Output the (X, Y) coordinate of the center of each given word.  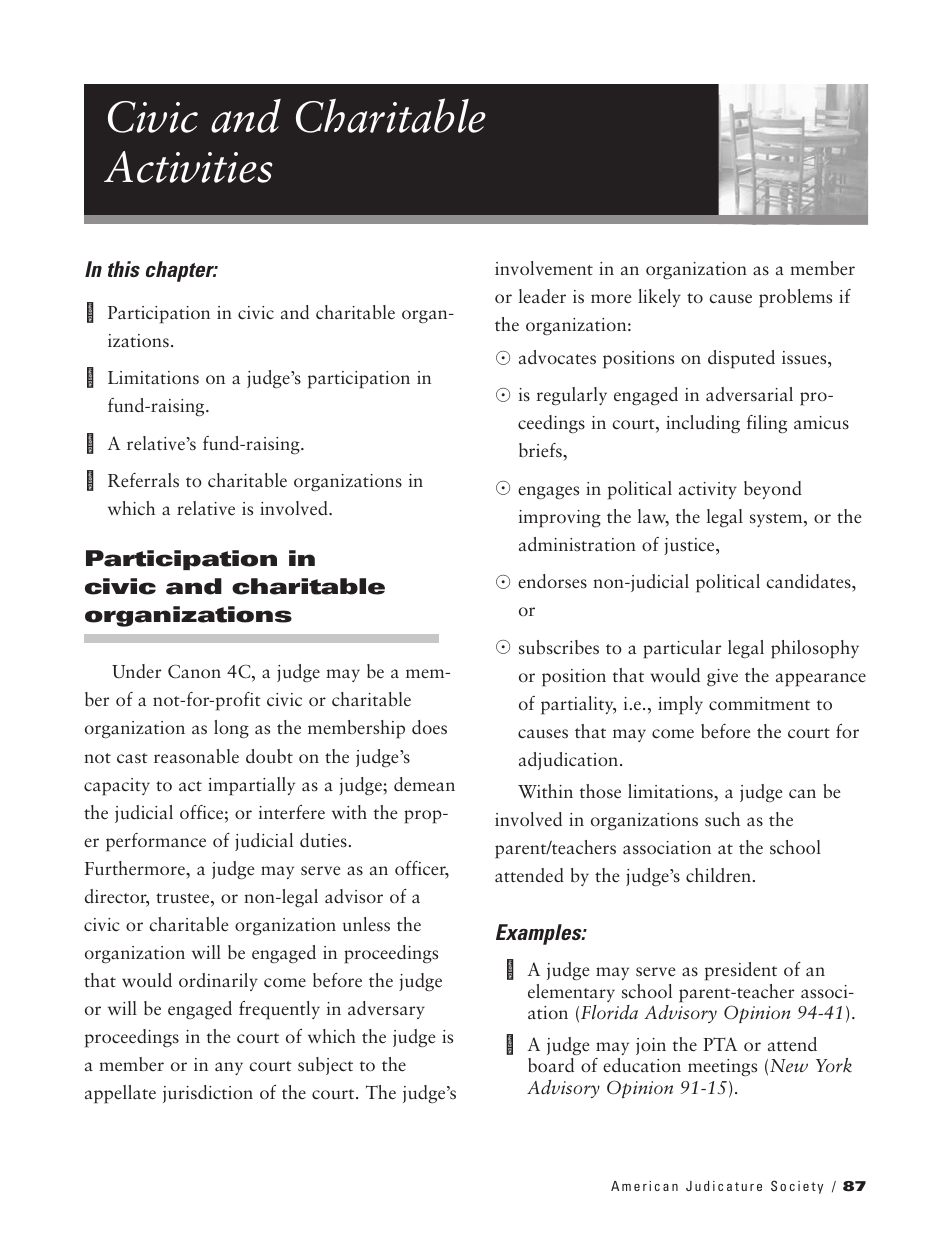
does (429, 727)
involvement (544, 268)
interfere (292, 812)
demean (424, 784)
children (718, 875)
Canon (194, 671)
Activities (188, 167)
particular (682, 649)
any (229, 1068)
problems (795, 298)
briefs (541, 452)
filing (767, 424)
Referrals (143, 480)
